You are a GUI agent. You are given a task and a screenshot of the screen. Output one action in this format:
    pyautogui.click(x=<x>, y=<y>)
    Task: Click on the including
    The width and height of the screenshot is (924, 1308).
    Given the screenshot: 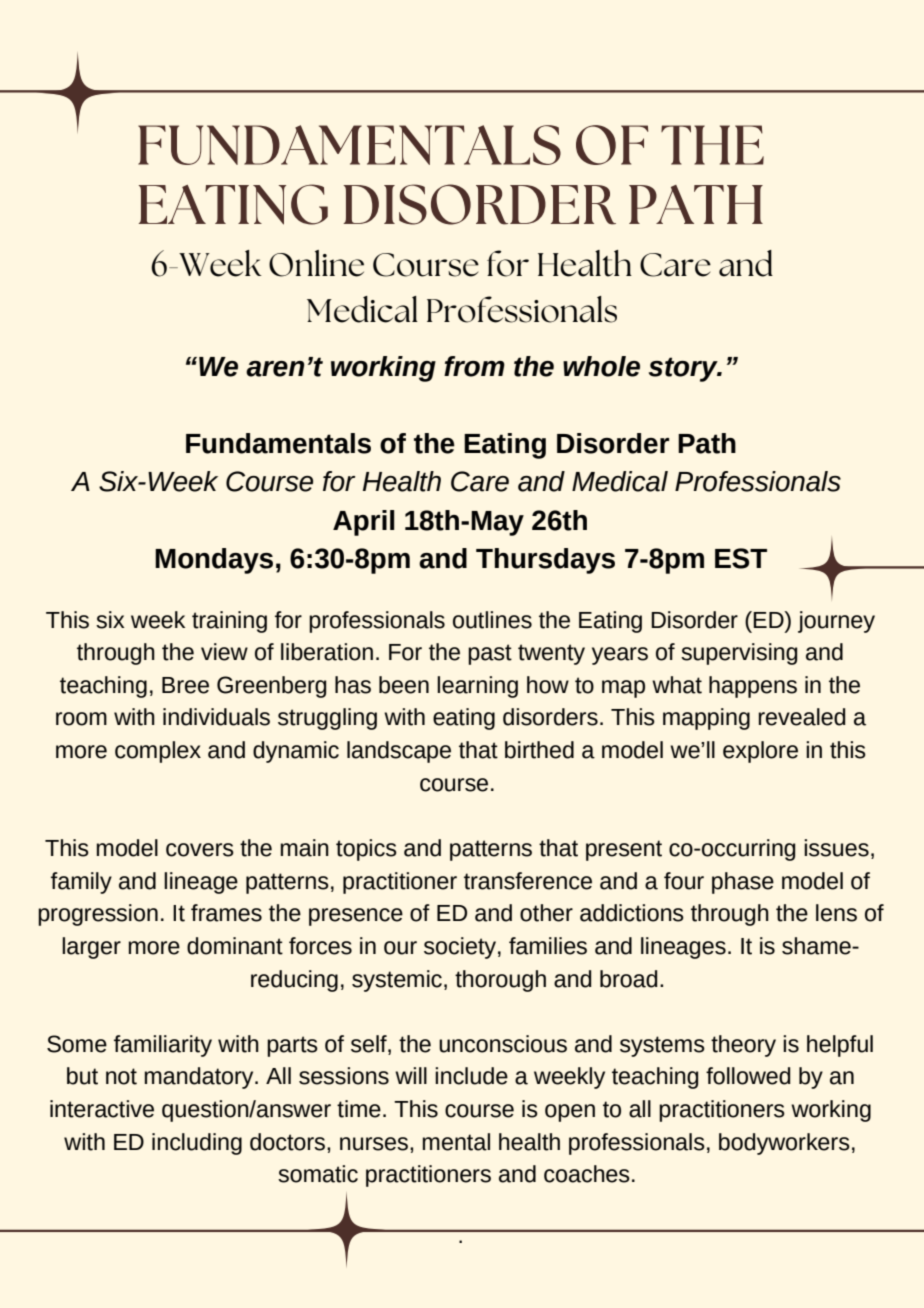 What is the action you would take?
    pyautogui.click(x=197, y=1144)
